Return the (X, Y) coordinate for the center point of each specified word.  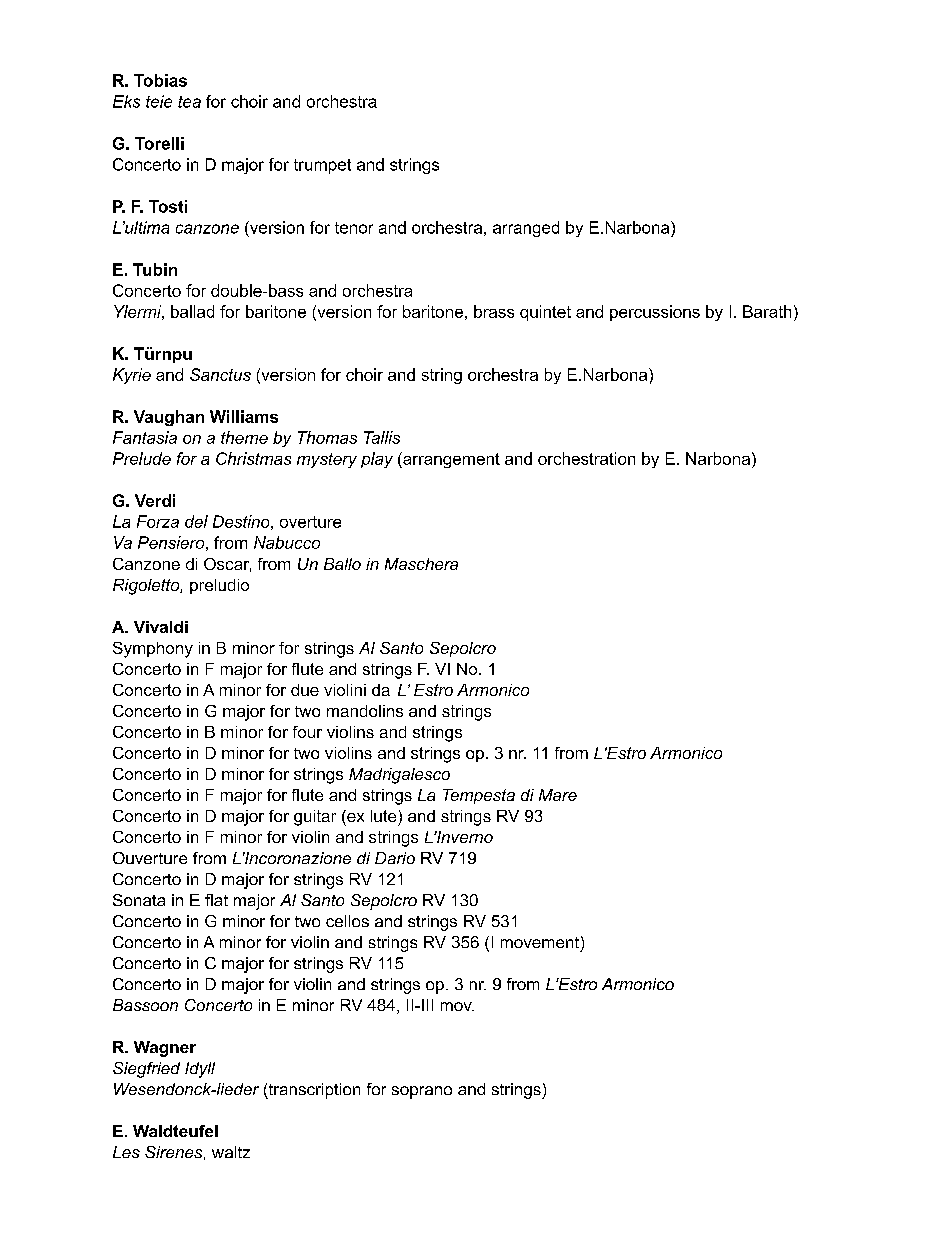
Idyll (200, 1070)
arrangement (450, 460)
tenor (354, 228)
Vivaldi (161, 627)
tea (189, 102)
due (305, 690)
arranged (526, 229)
